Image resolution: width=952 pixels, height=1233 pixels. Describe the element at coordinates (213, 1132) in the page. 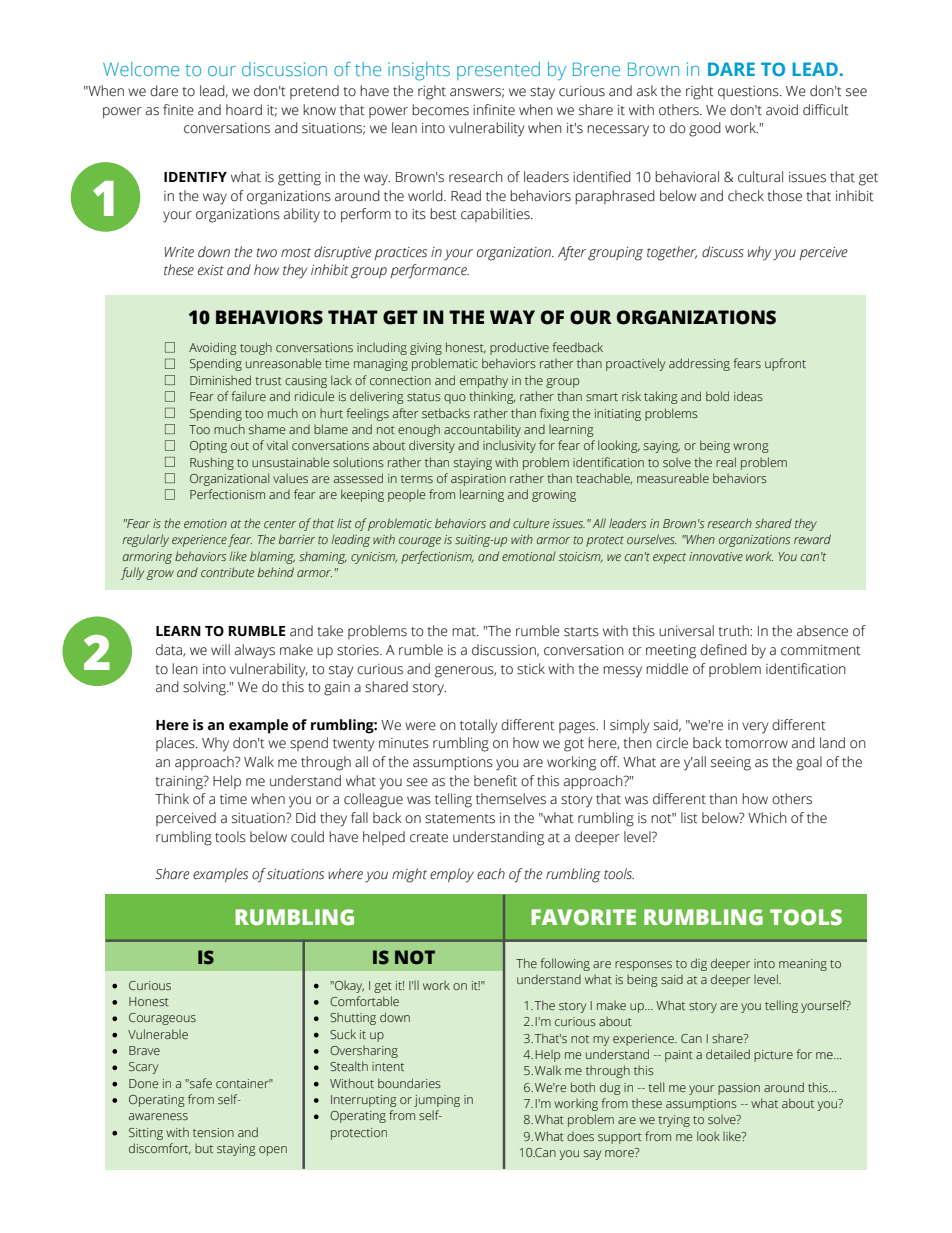

I see `tension` at that location.
